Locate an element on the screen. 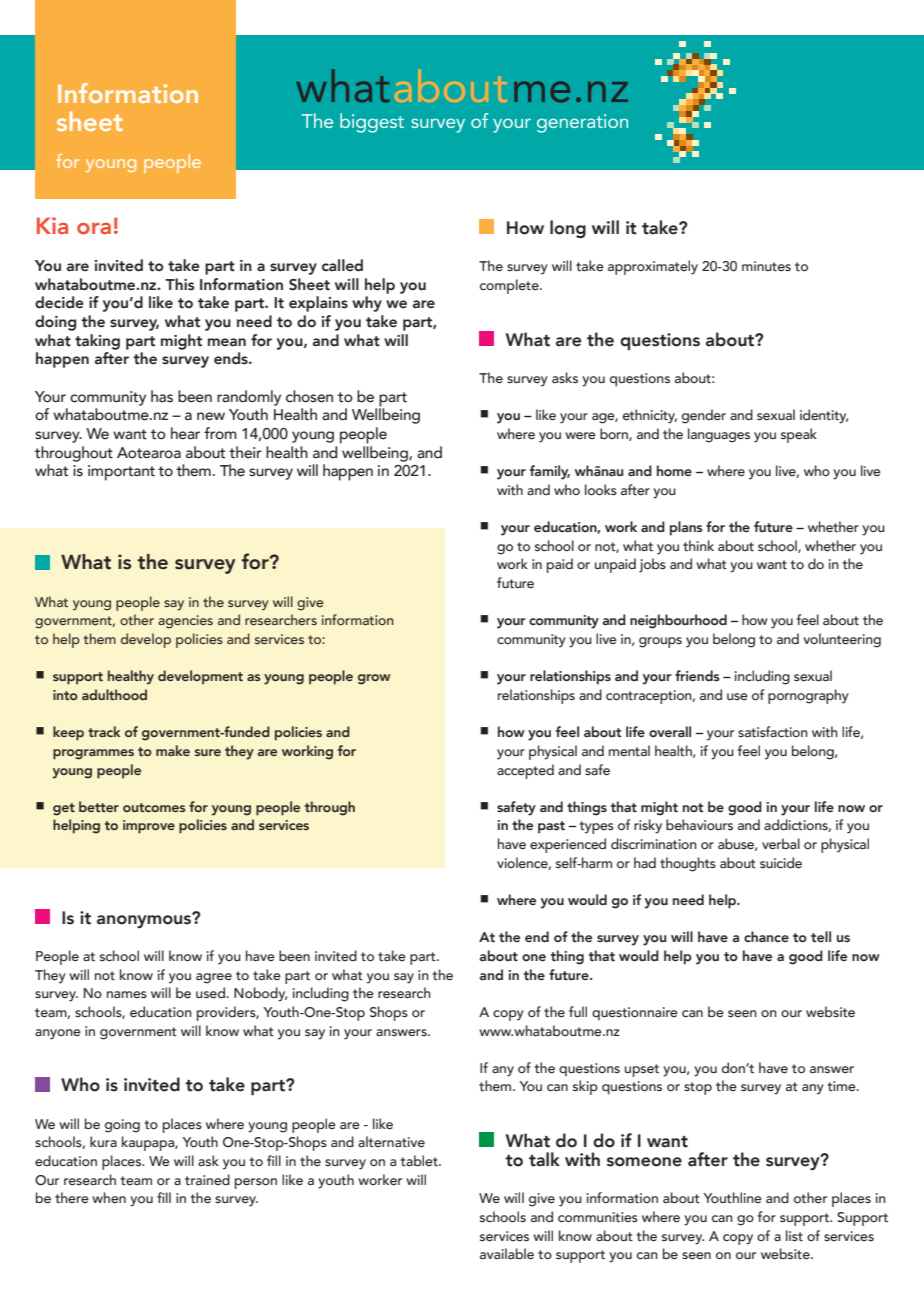 The width and height of the screenshot is (924, 1308). This is located at coordinates (180, 284).
